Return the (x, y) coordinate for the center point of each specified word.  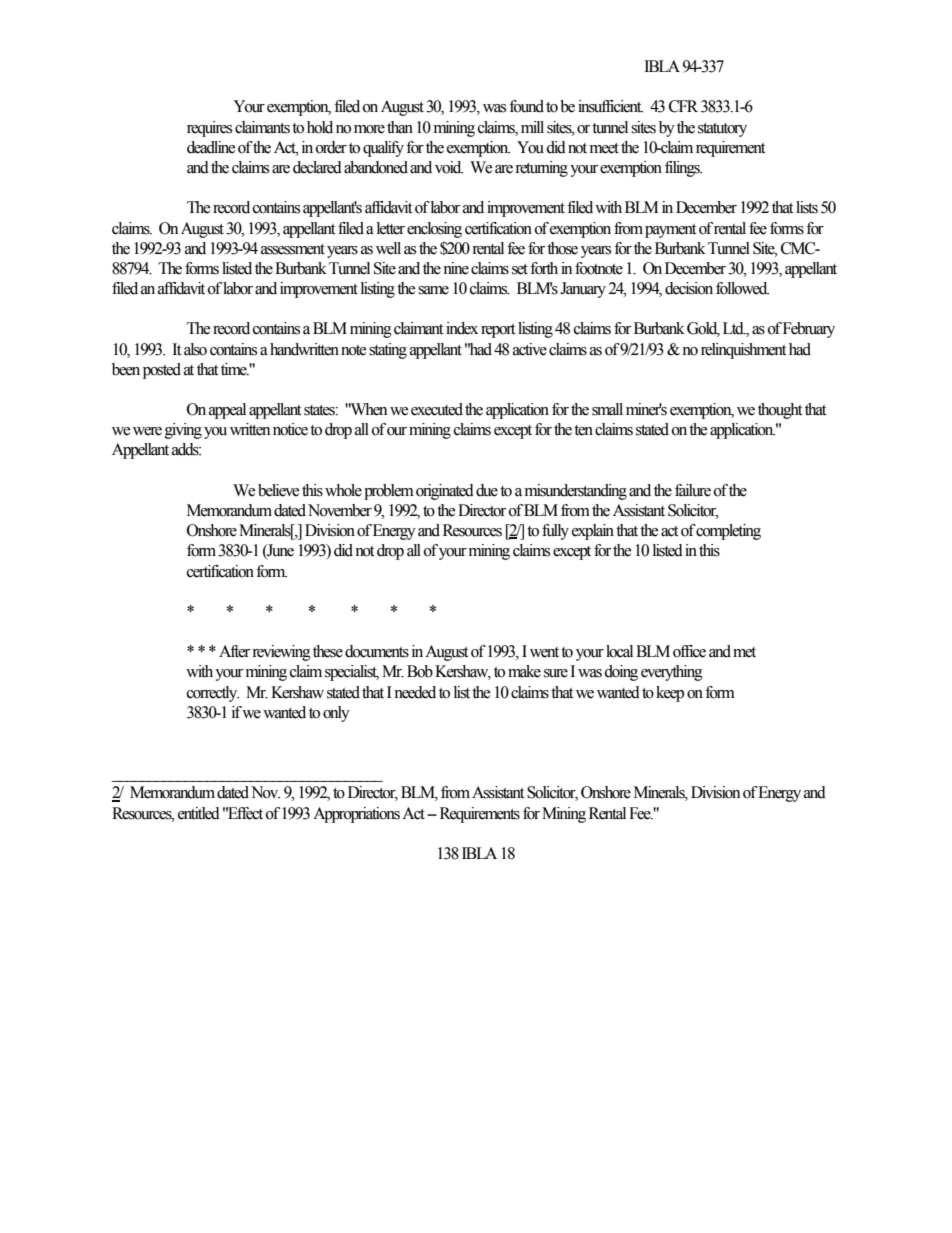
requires (209, 129)
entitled (199, 813)
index (462, 328)
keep (670, 694)
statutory (722, 130)
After (234, 651)
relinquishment (743, 351)
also (195, 349)
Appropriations (356, 815)
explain (593, 532)
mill (532, 127)
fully (555, 532)
